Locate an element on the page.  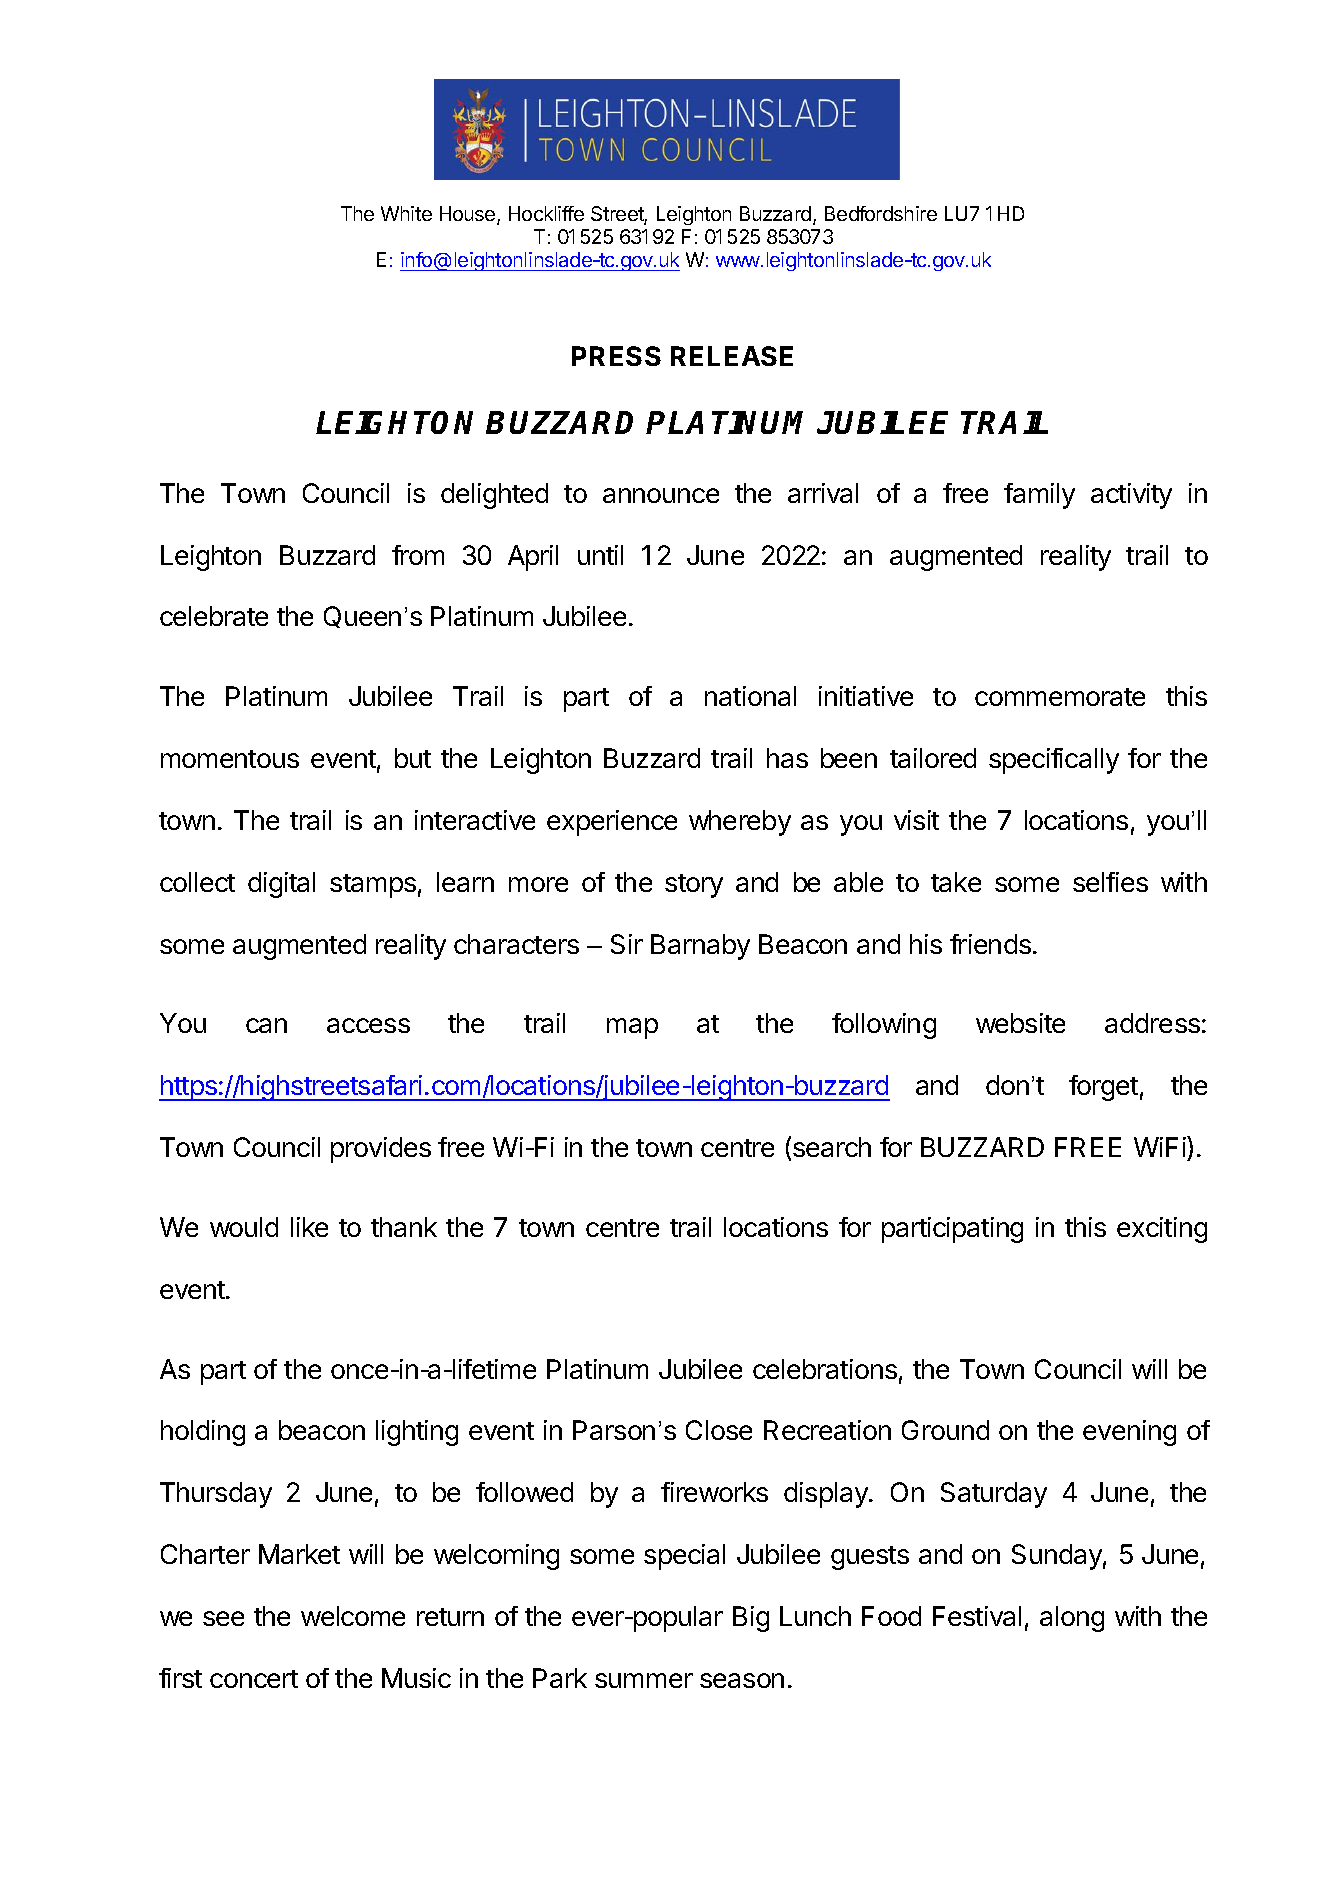
national is located at coordinates (750, 696).
